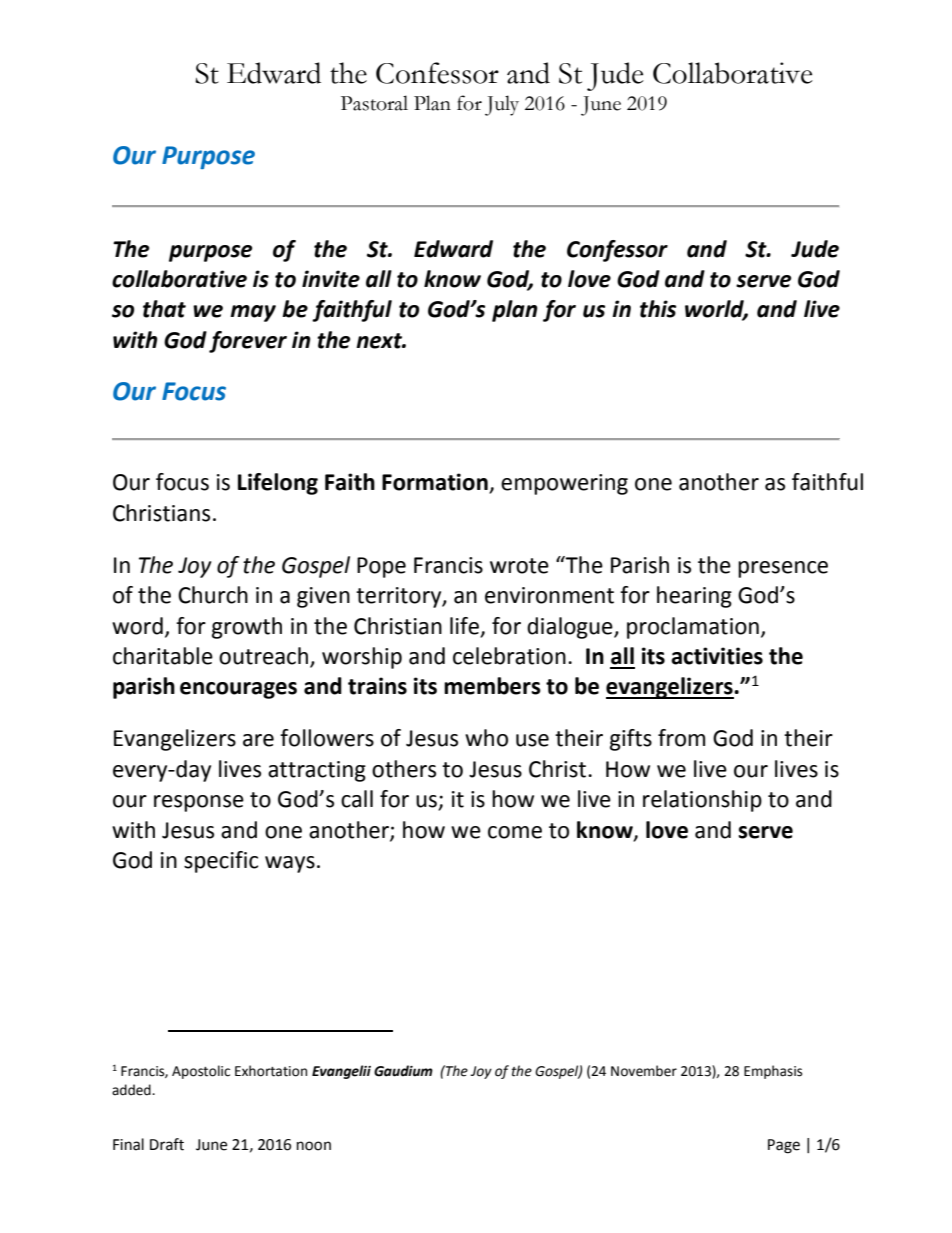 Image resolution: width=952 pixels, height=1233 pixels. Describe the element at coordinates (213, 595) in the document. I see `Church` at that location.
